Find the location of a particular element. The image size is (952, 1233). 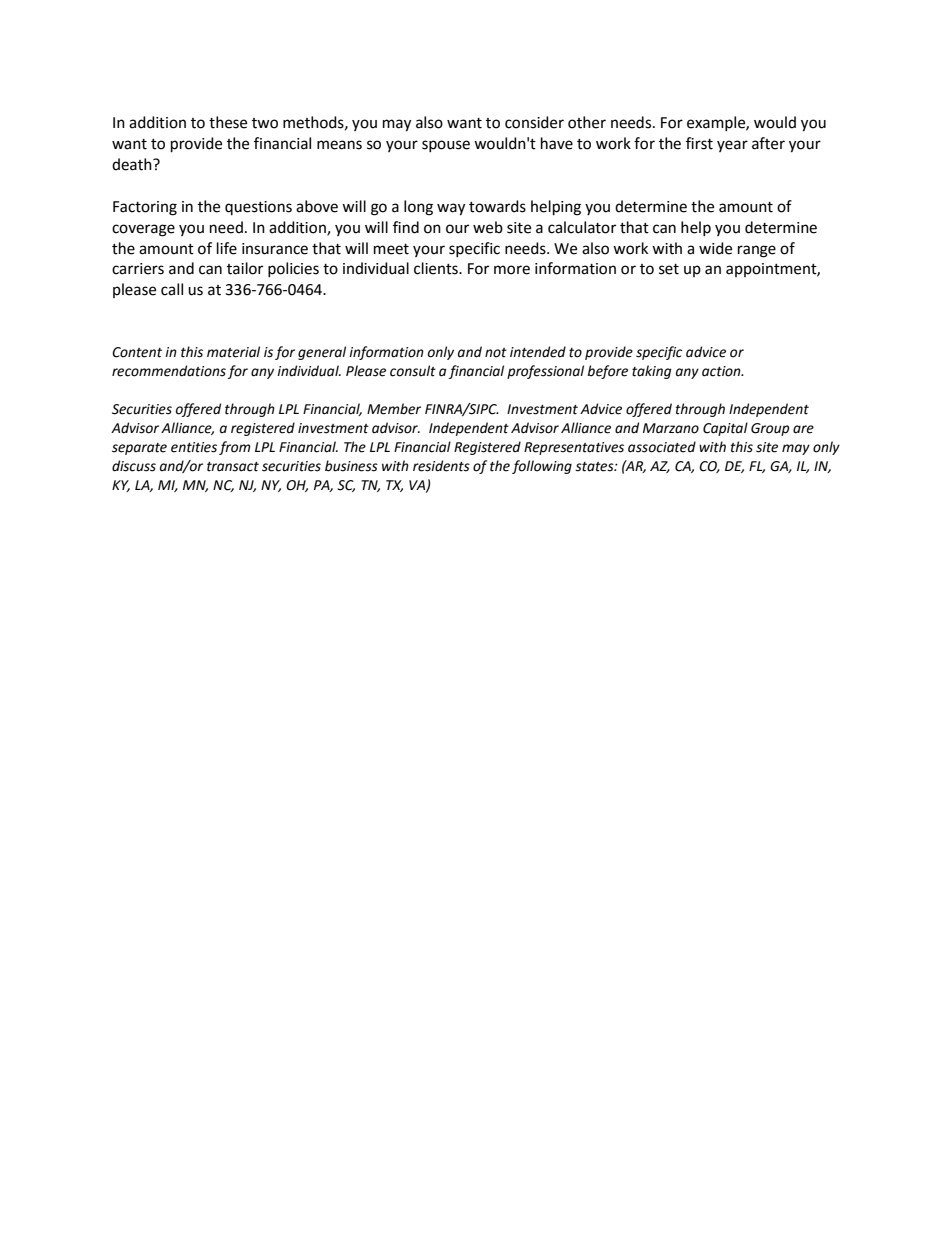

these is located at coordinates (228, 122).
